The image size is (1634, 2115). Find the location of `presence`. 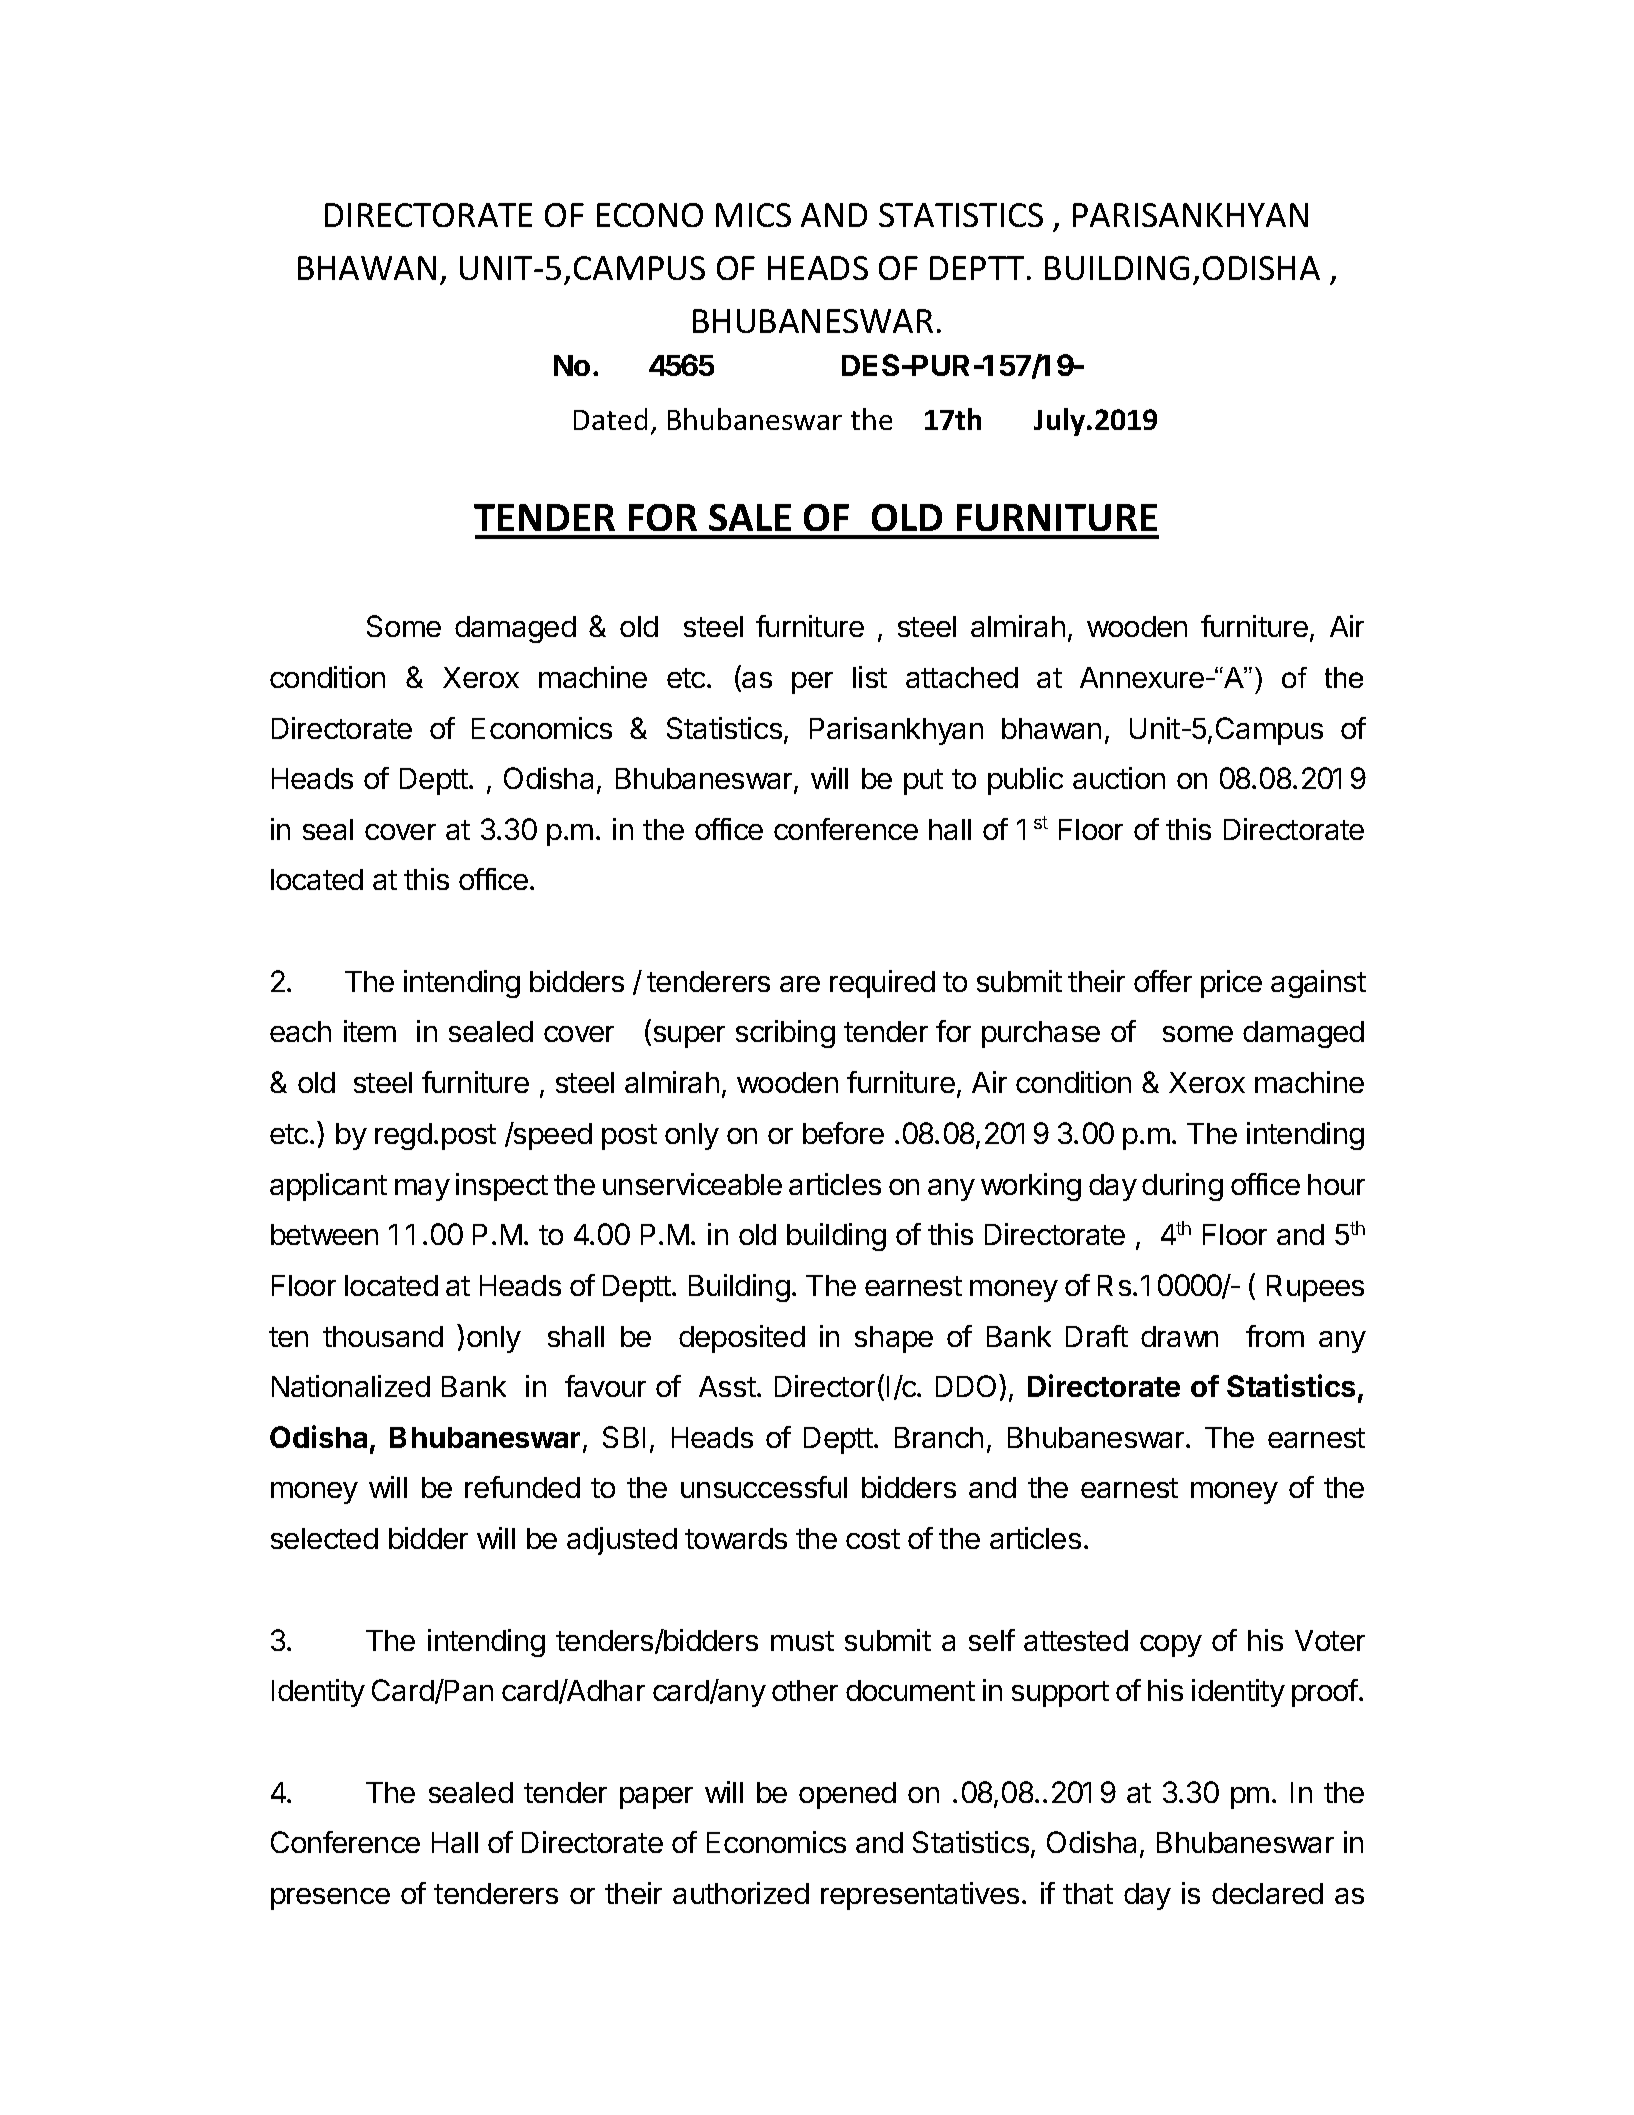

presence is located at coordinates (330, 1899).
